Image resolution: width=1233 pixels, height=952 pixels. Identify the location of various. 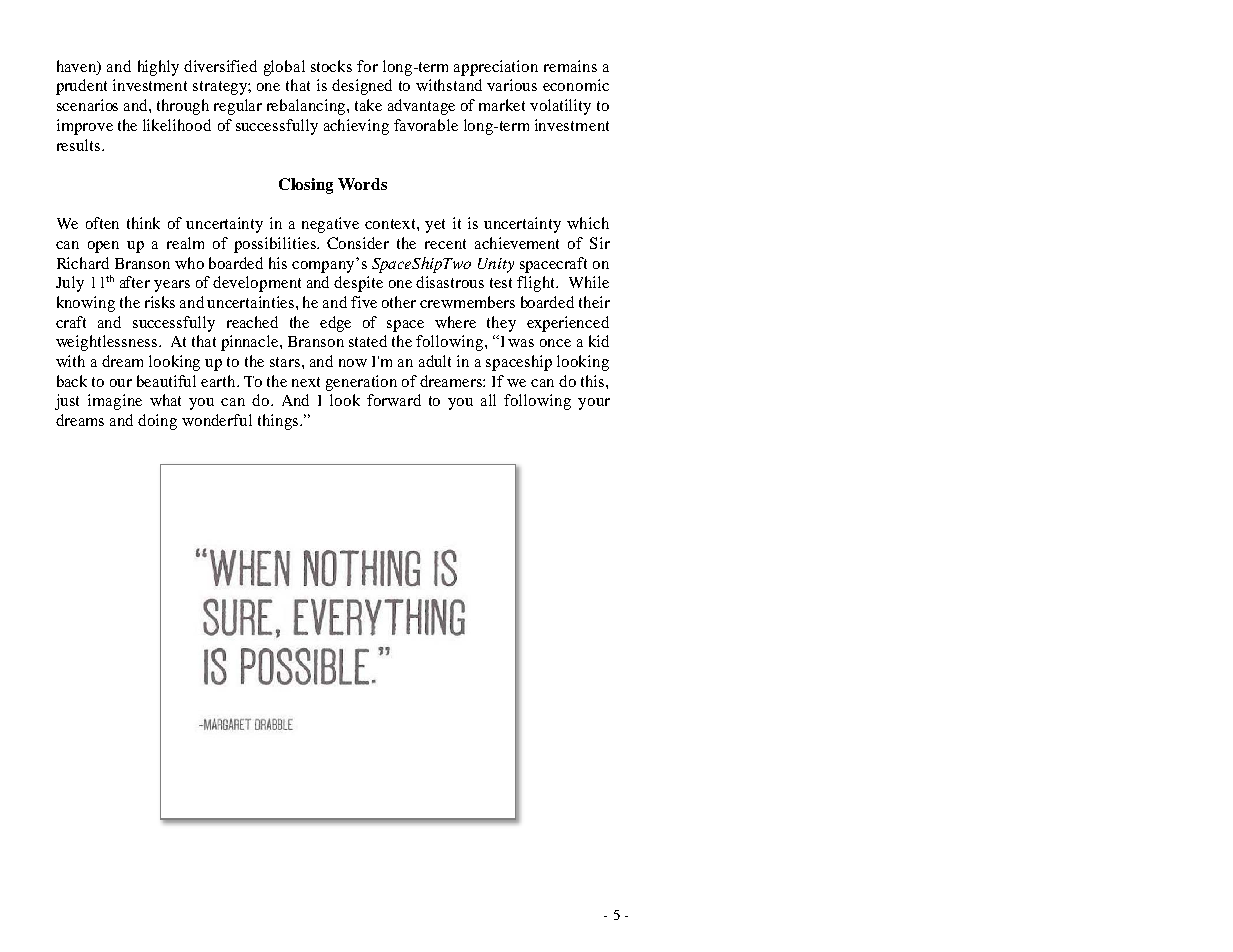
(512, 85).
